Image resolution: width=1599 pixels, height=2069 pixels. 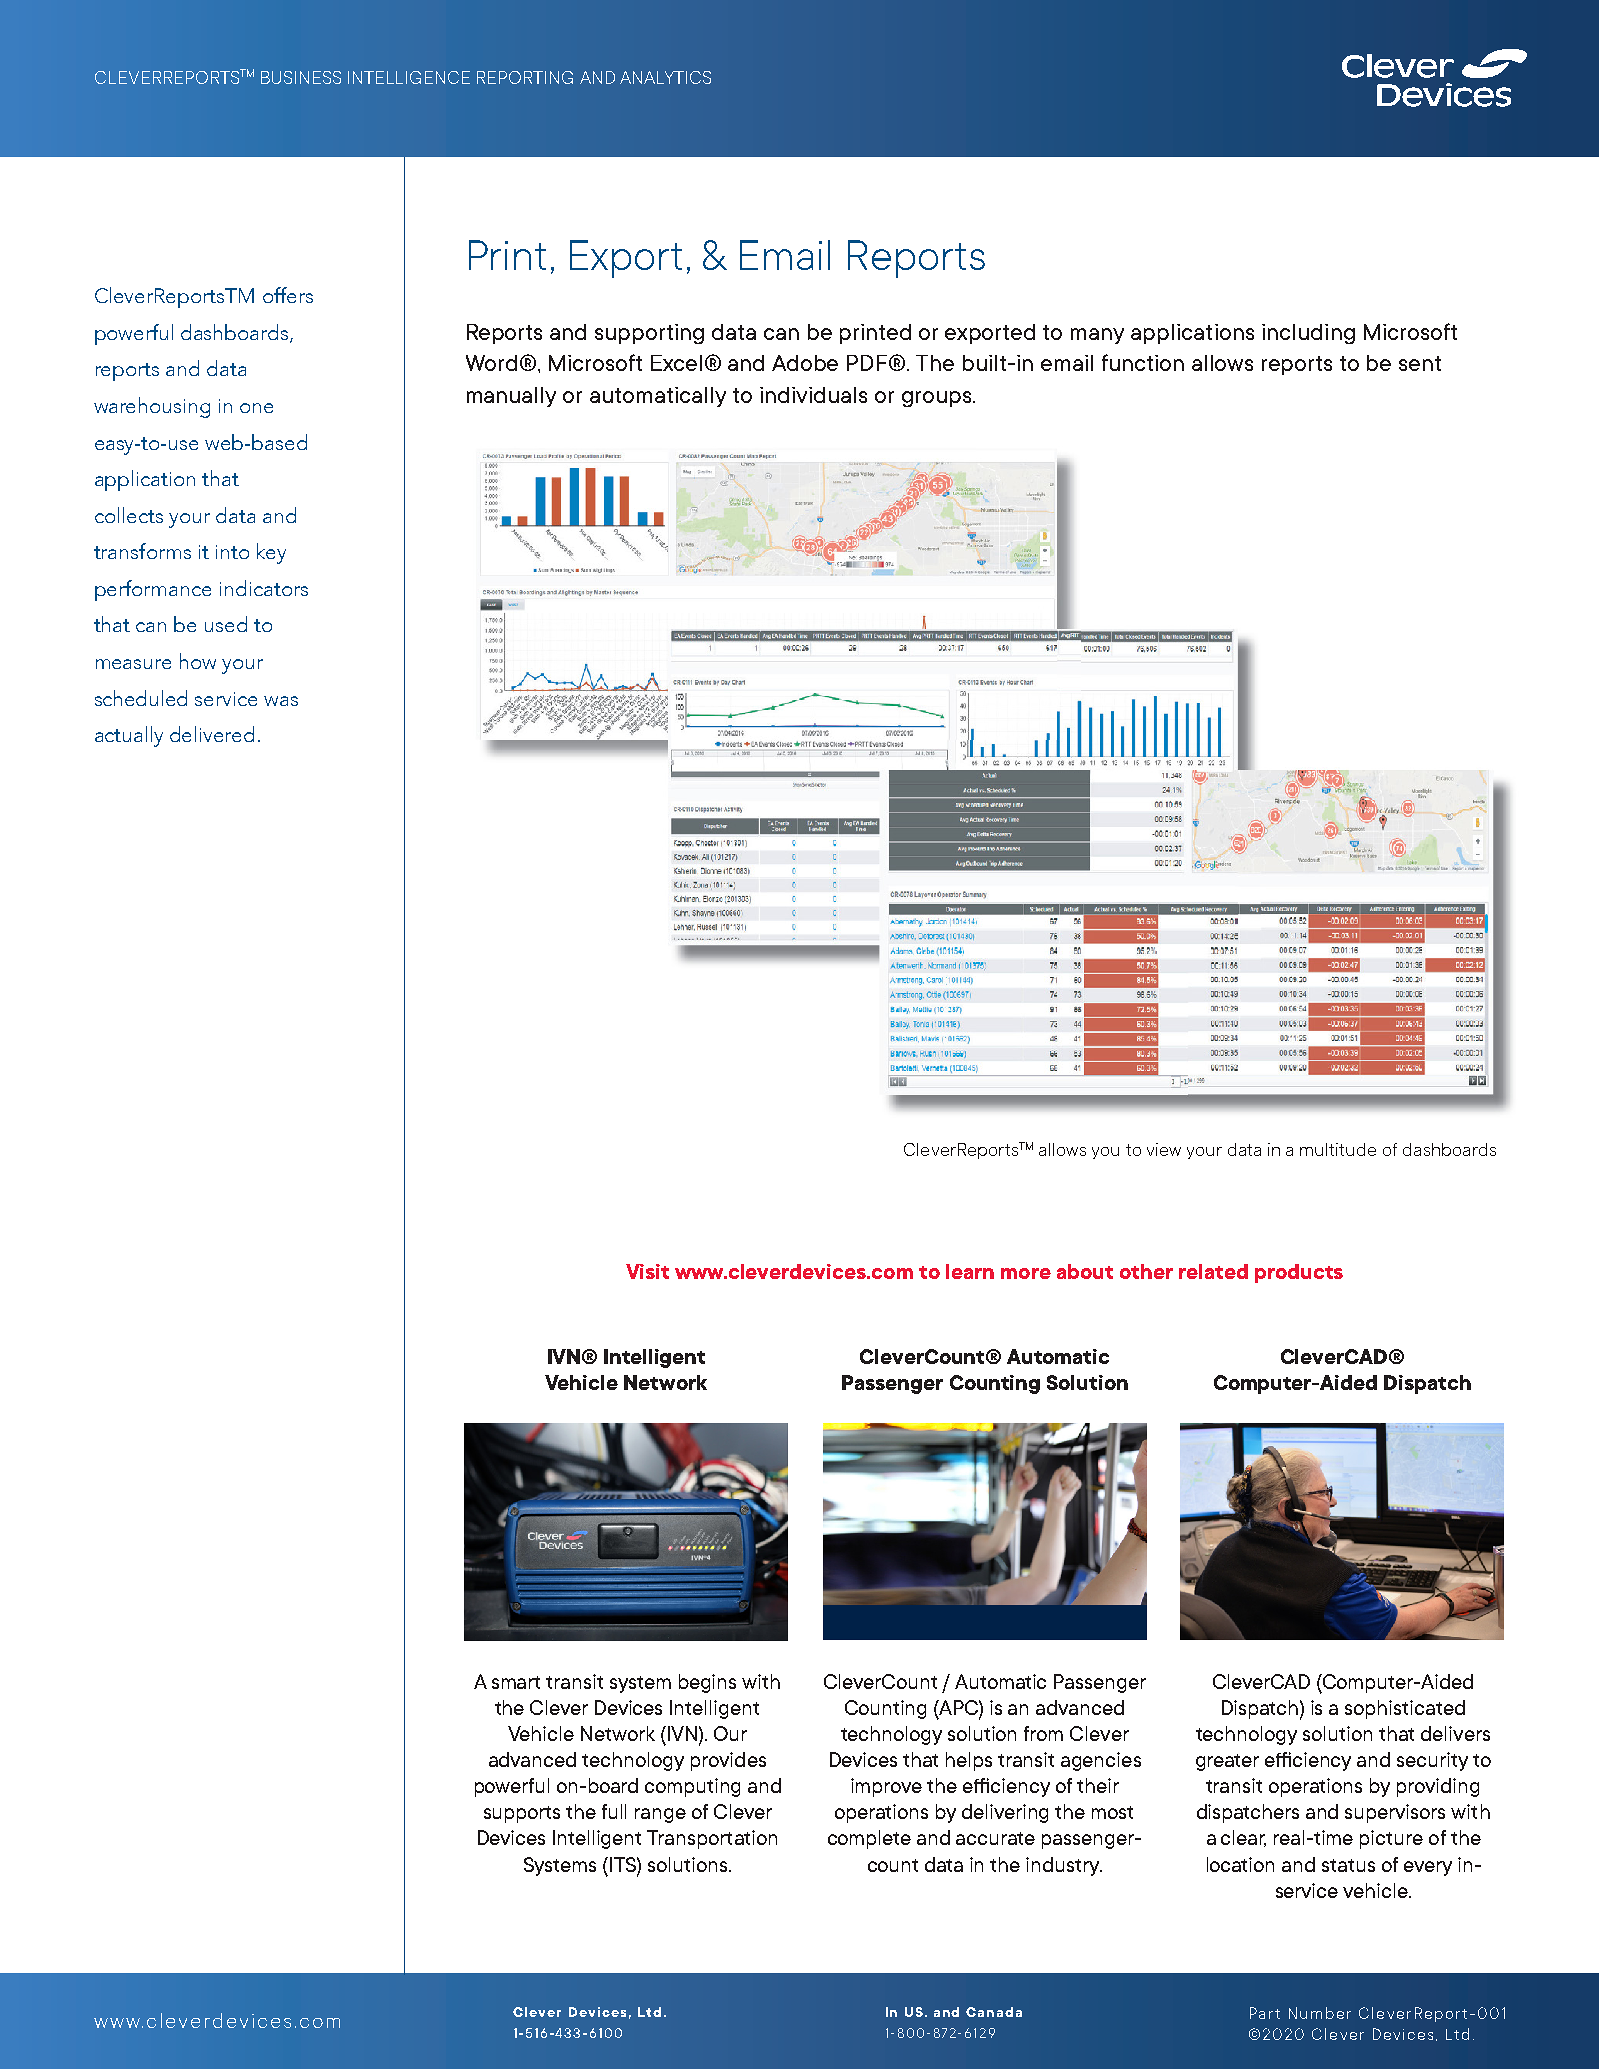 What do you see at coordinates (869, 1839) in the screenshot?
I see `complete` at bounding box center [869, 1839].
